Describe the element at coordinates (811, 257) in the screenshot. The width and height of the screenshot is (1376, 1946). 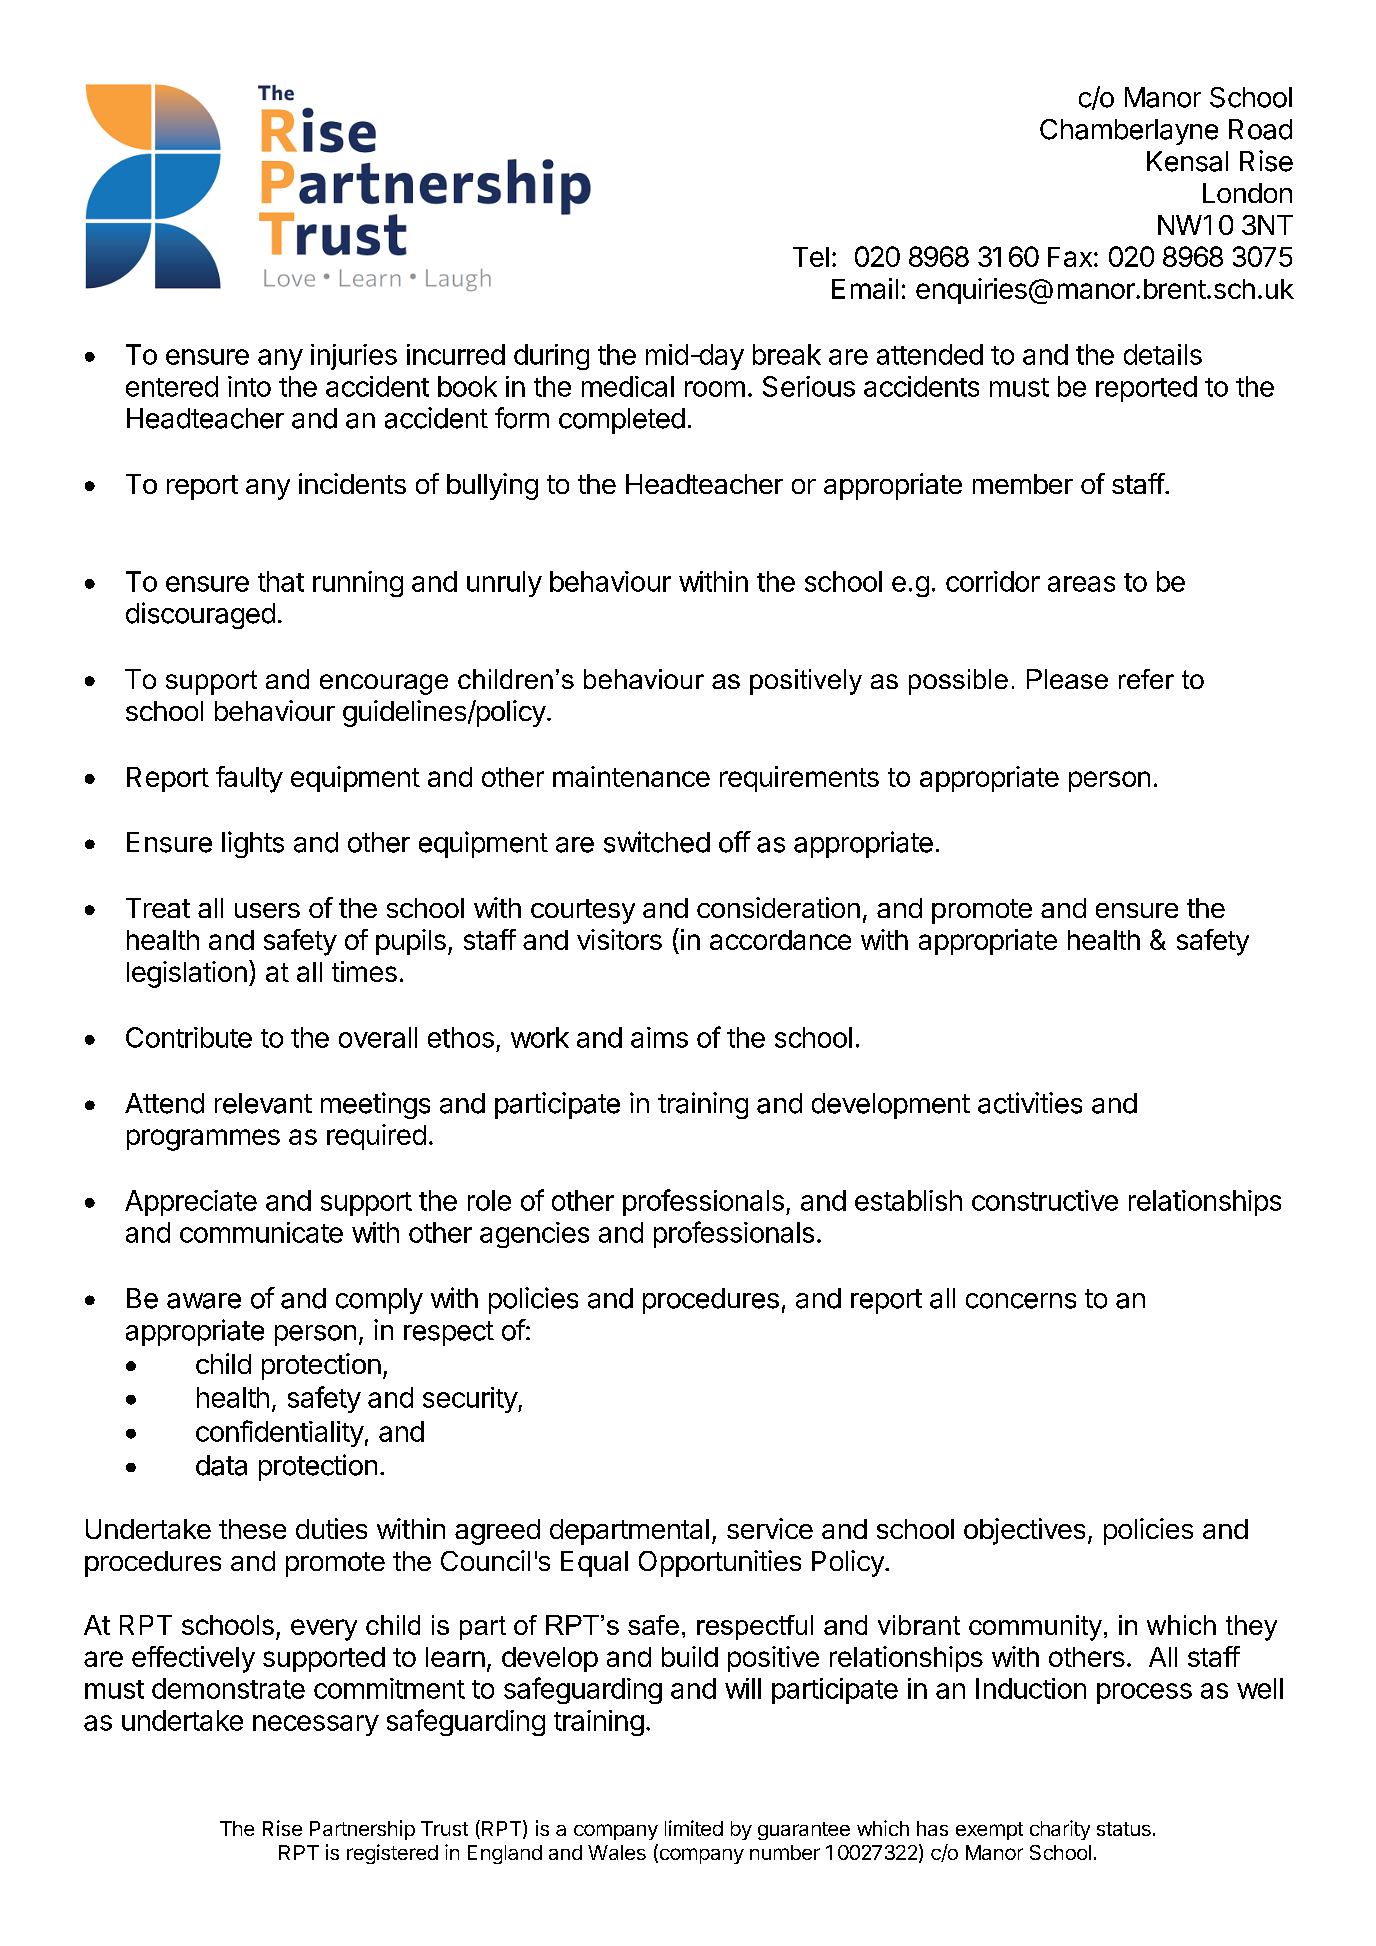
I see `Tel` at that location.
